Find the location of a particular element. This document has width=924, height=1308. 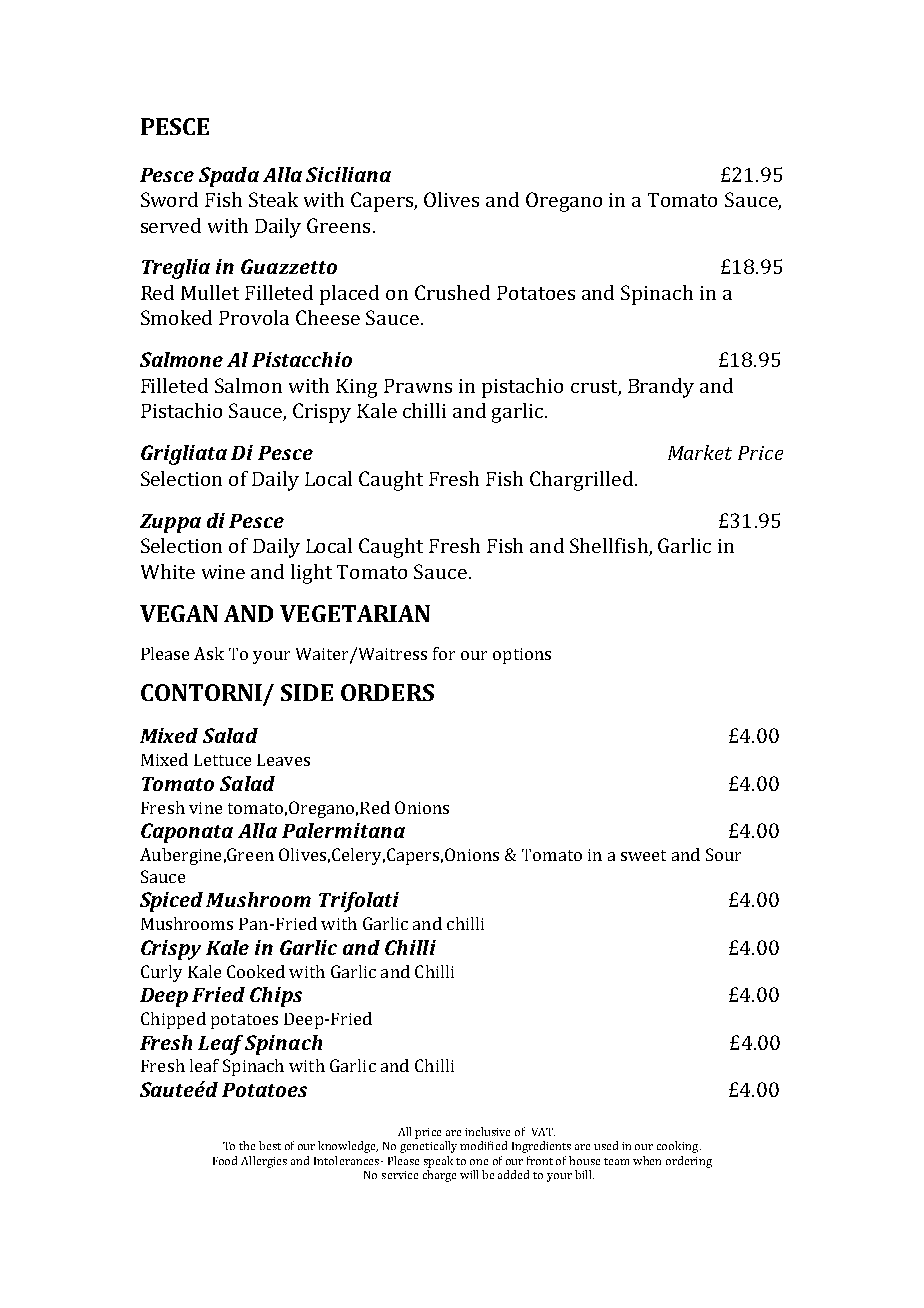

options is located at coordinates (522, 656).
